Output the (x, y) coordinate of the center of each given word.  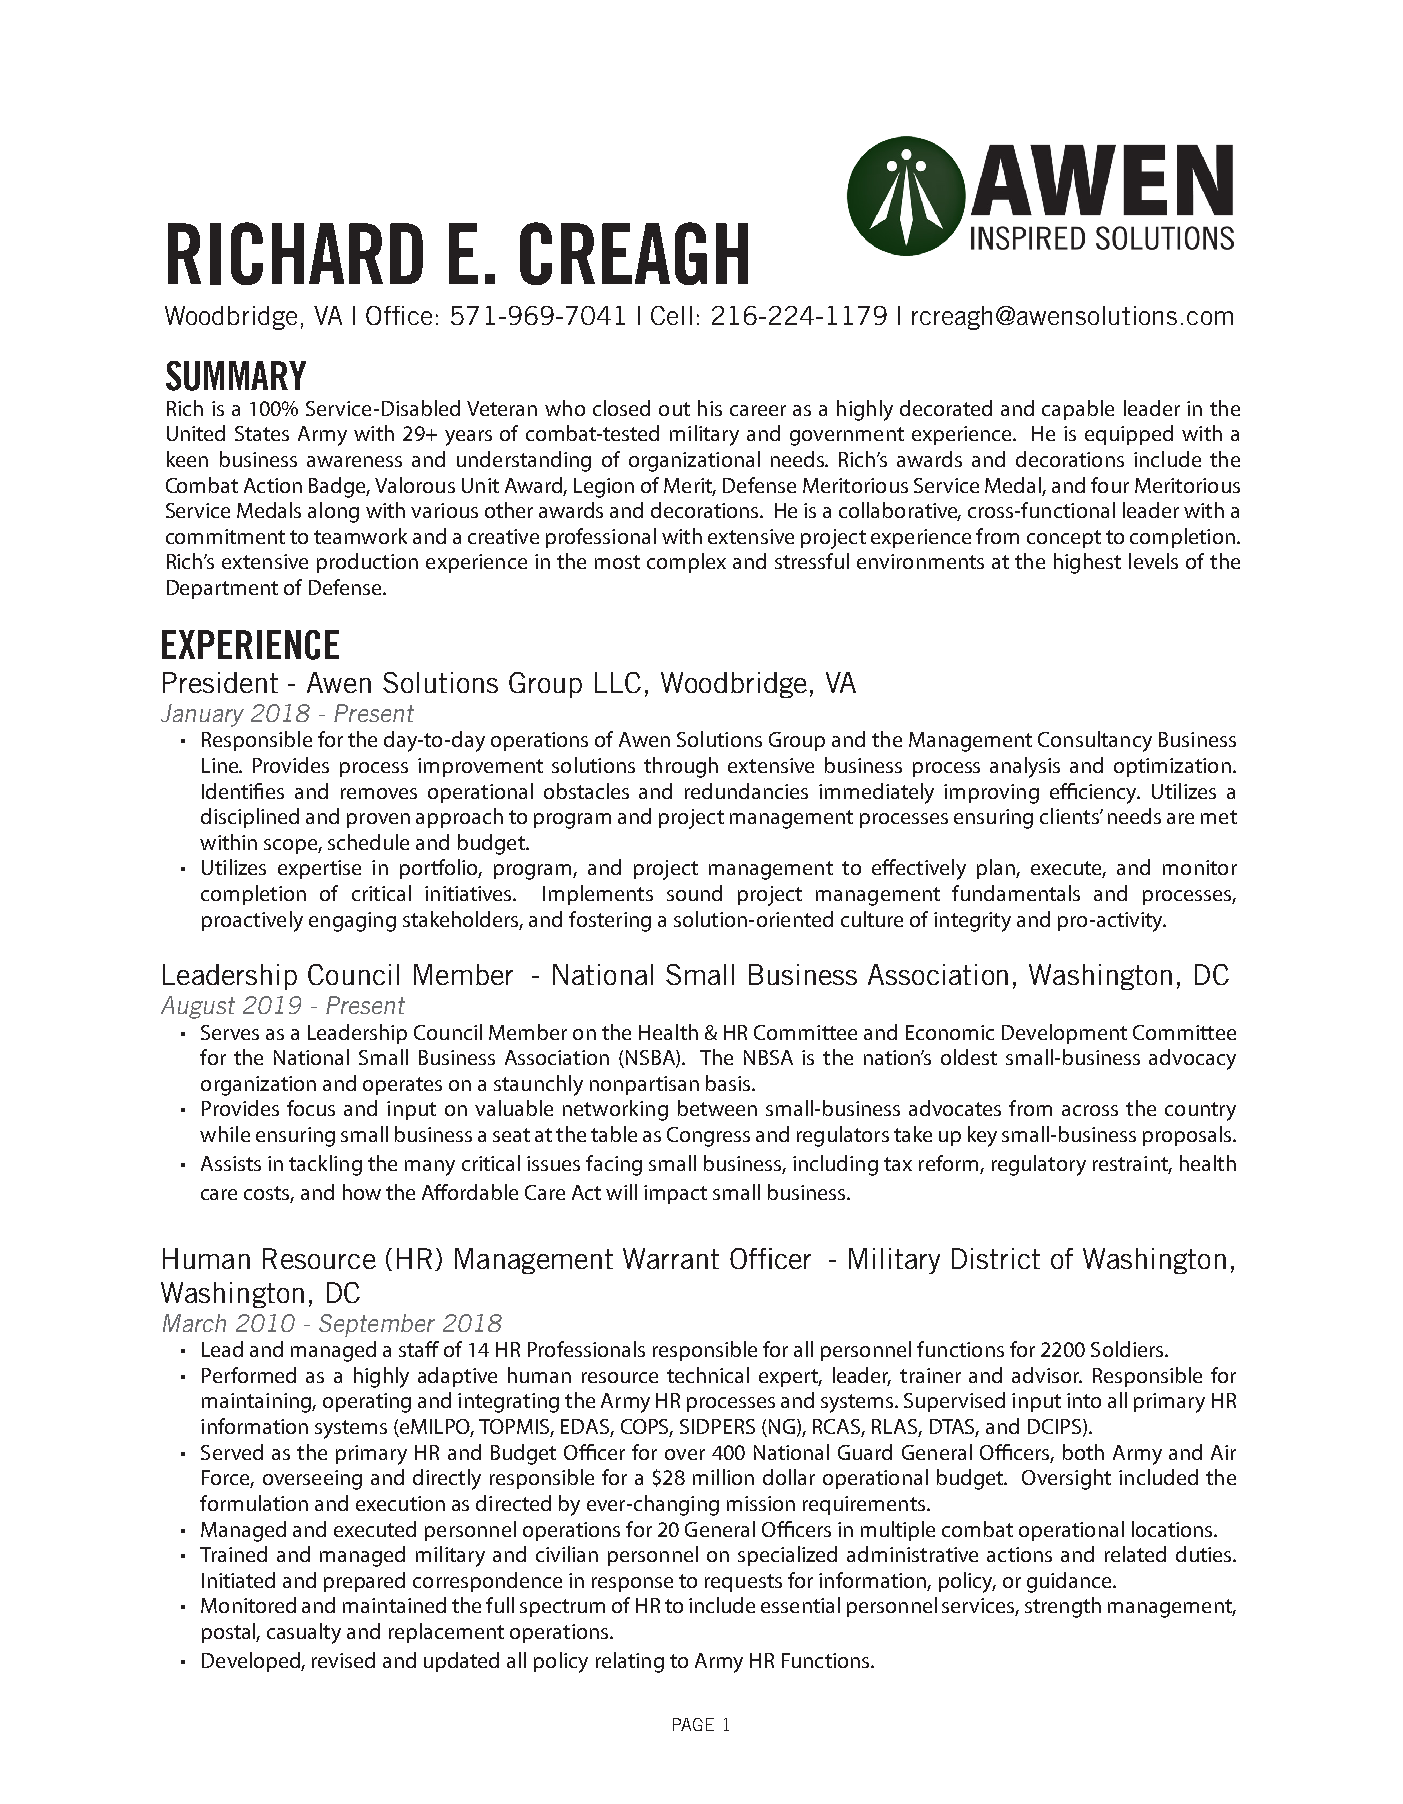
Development (1064, 1034)
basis (729, 1083)
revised (343, 1660)
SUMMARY (236, 376)
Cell (671, 315)
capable (1078, 410)
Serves (230, 1032)
